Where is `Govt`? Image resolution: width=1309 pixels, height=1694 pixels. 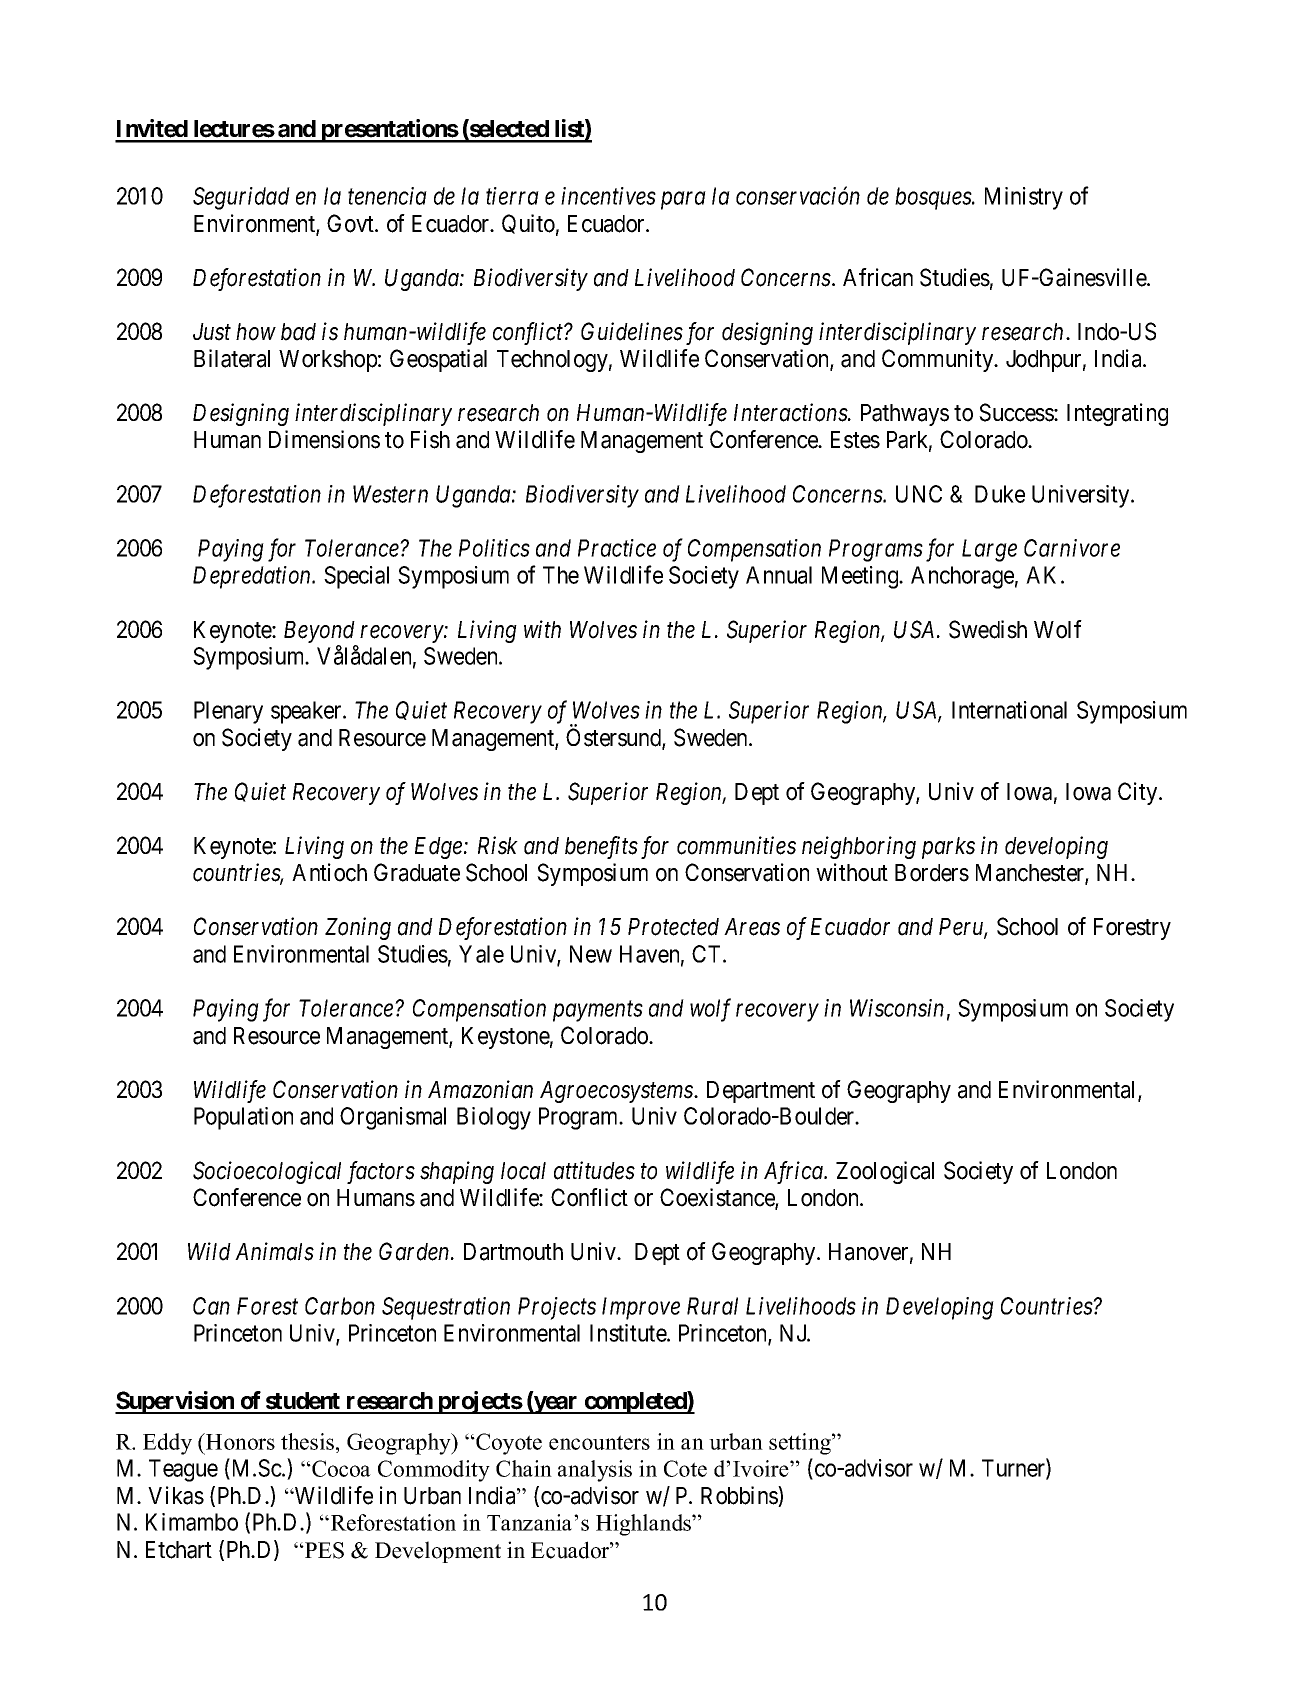 Govt is located at coordinates (351, 223).
